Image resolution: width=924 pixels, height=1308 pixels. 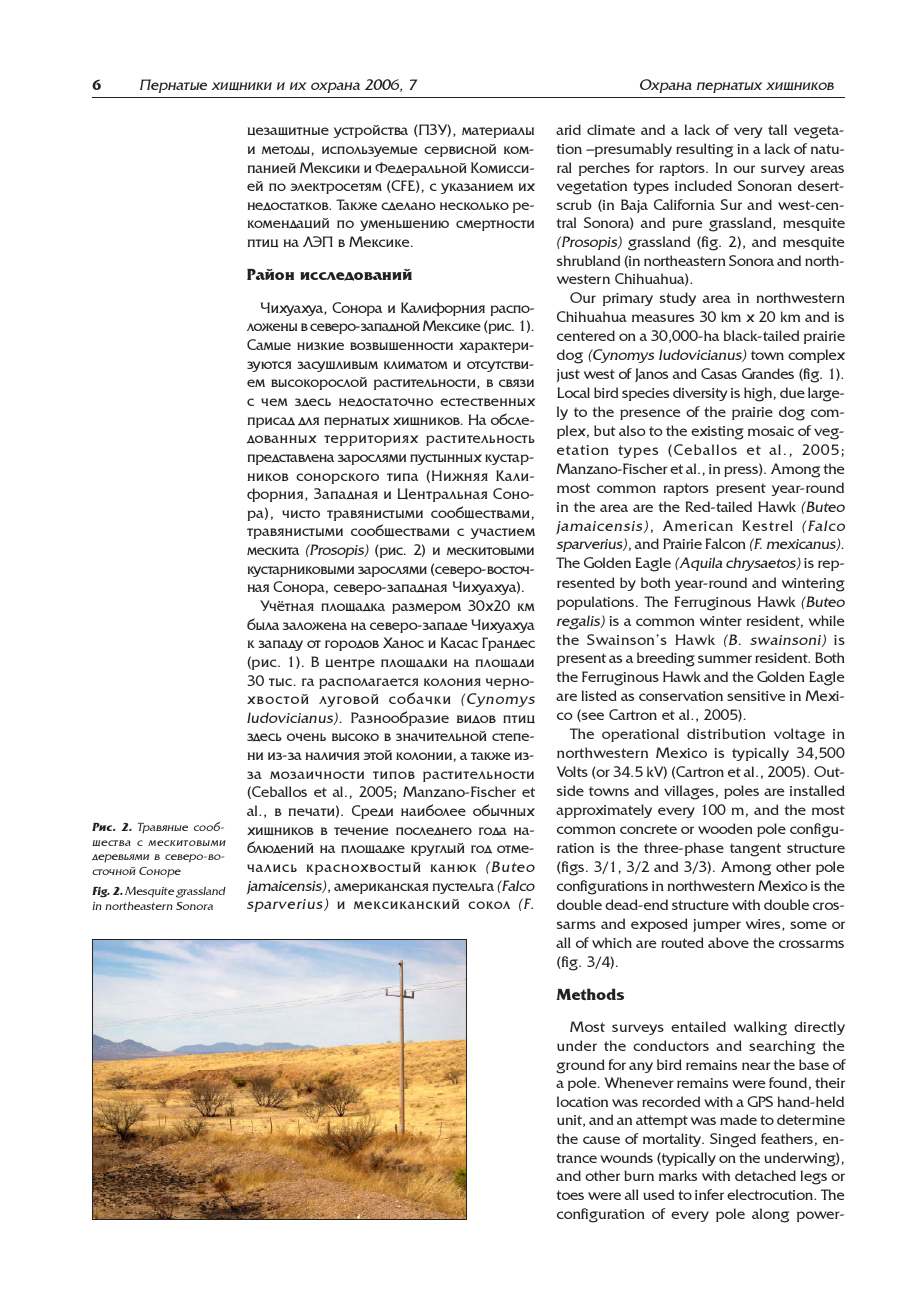 What do you see at coordinates (703, 185) in the screenshot?
I see `included` at bounding box center [703, 185].
